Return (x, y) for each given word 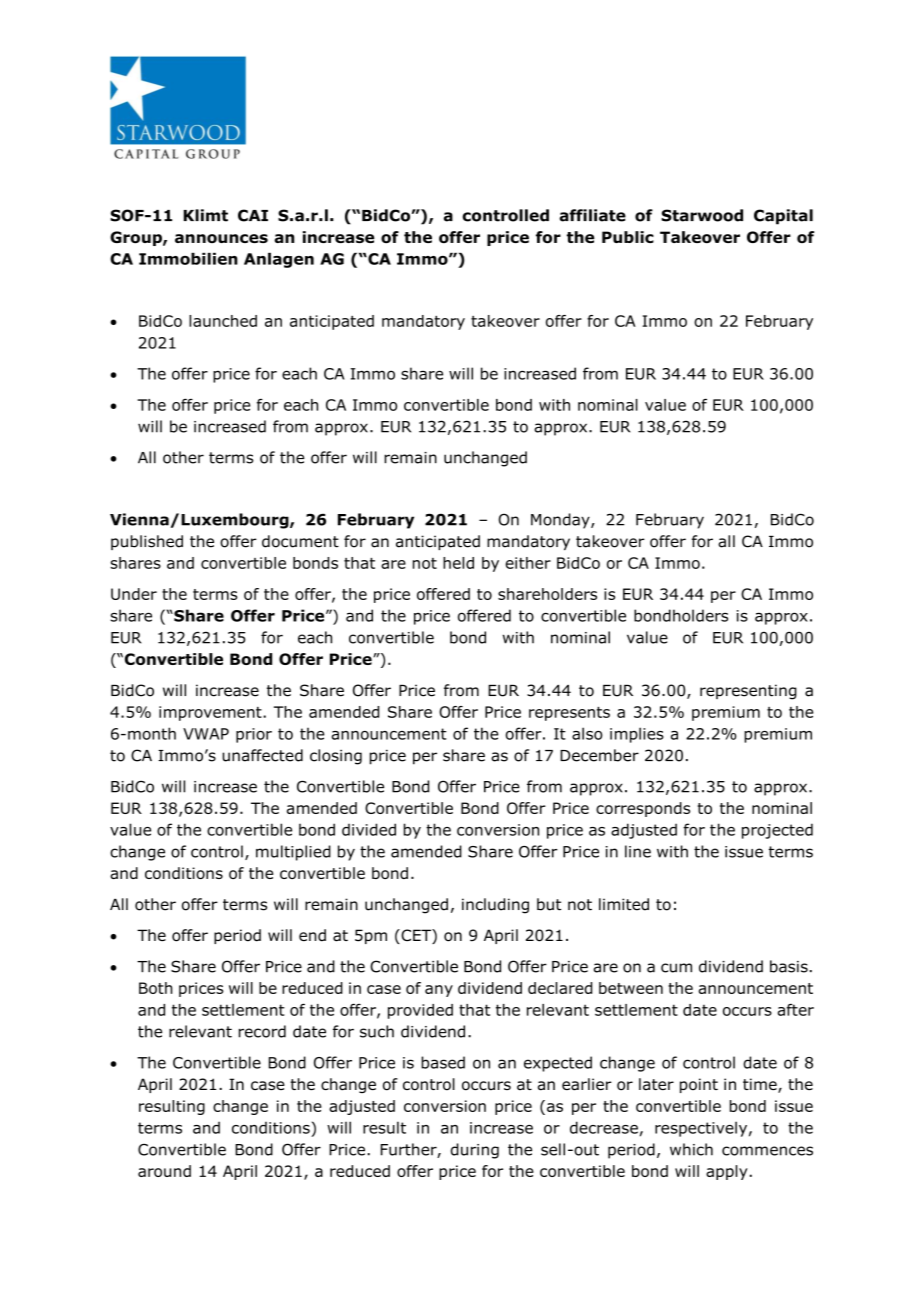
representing (748, 692)
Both (156, 988)
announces (221, 238)
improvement (211, 713)
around (164, 1171)
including (495, 906)
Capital (783, 217)
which (691, 1149)
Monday (561, 521)
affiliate (592, 215)
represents (569, 714)
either (528, 563)
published (147, 542)
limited (624, 904)
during (475, 1151)
